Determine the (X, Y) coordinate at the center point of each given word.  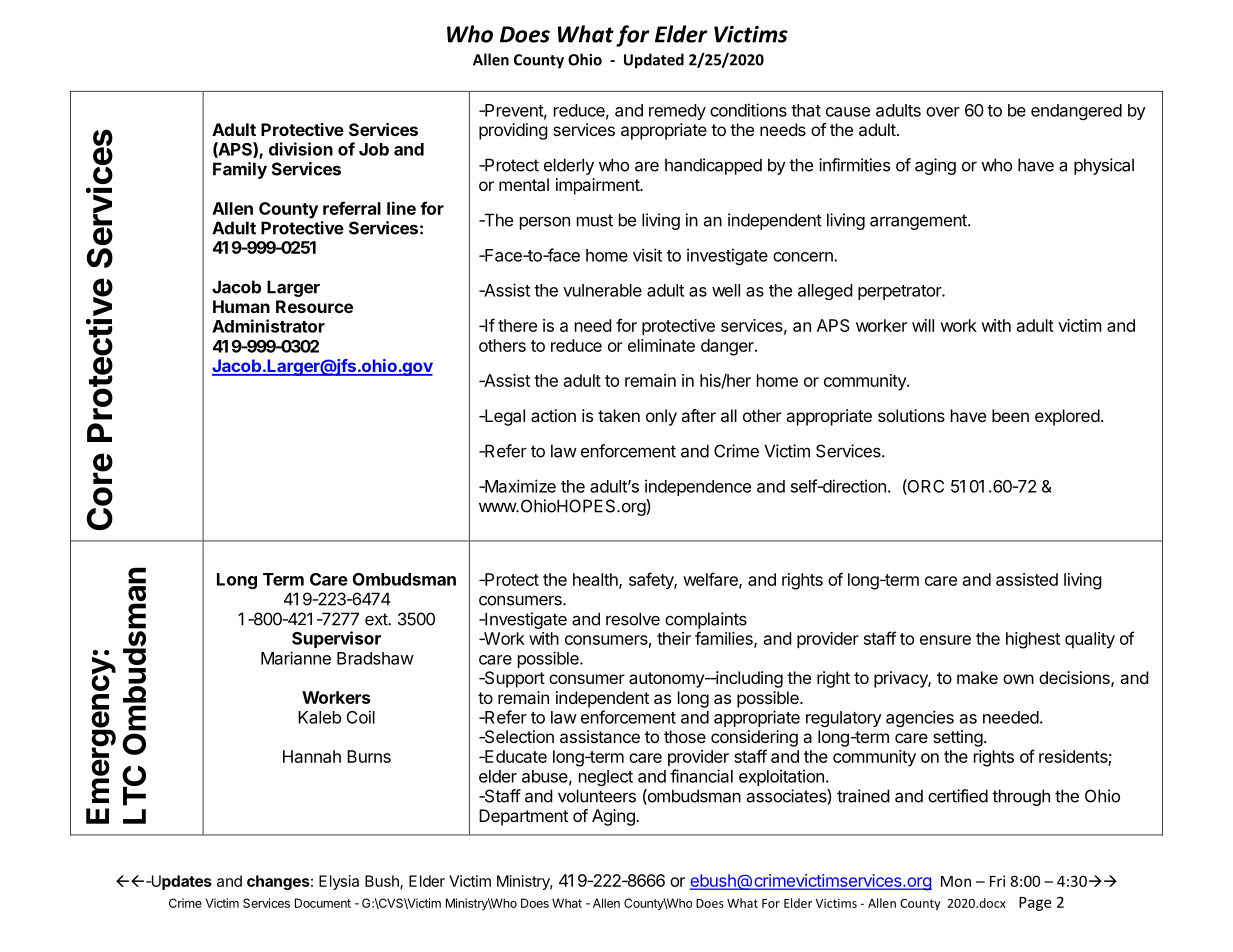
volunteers (597, 796)
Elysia (339, 882)
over (943, 112)
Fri (997, 881)
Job (374, 149)
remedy (677, 112)
